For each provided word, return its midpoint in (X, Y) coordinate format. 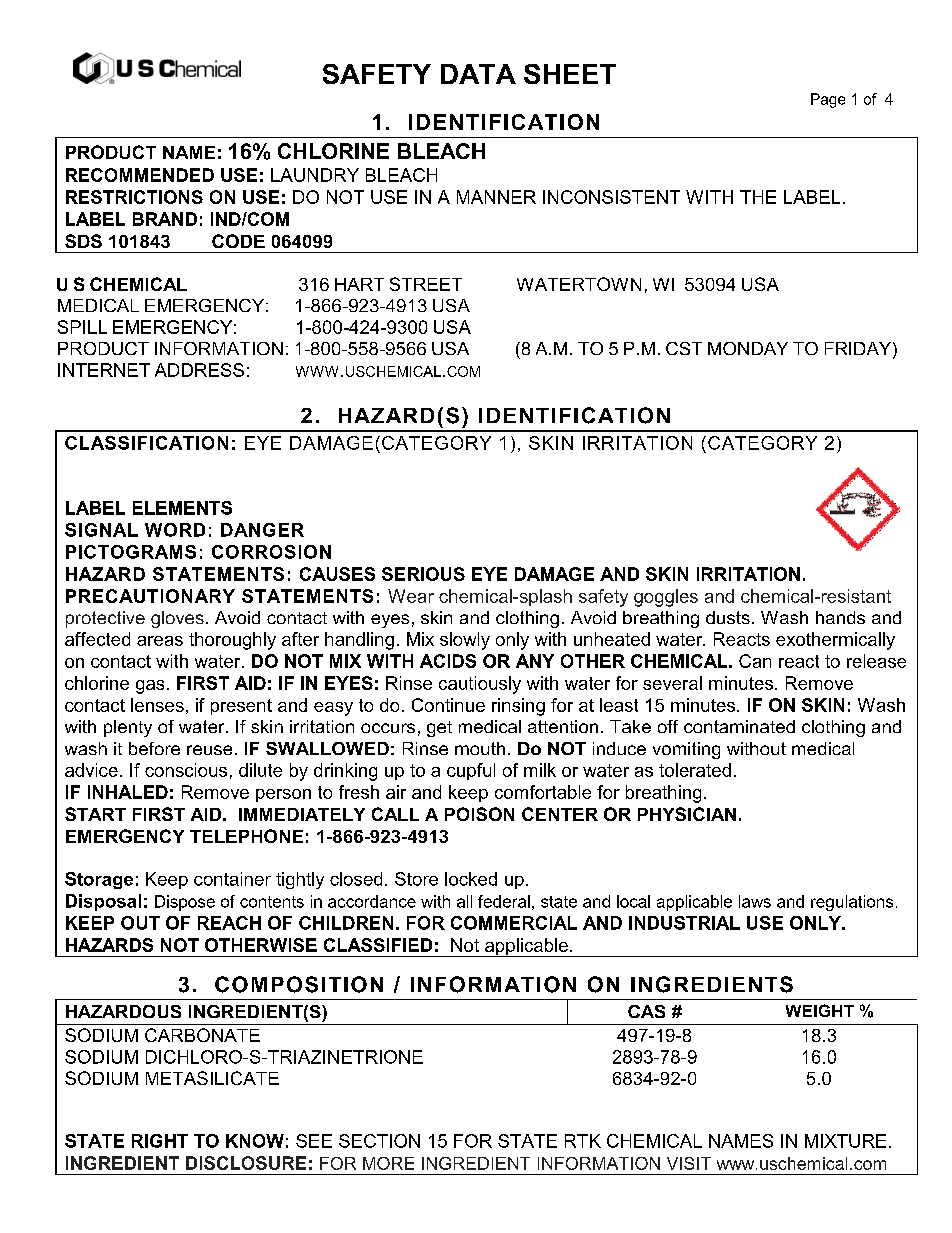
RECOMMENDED (140, 175)
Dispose (185, 903)
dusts (728, 617)
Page (828, 100)
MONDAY (748, 348)
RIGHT (160, 1141)
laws (755, 901)
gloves (177, 619)
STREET (426, 284)
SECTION (379, 1141)
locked (471, 879)
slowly (465, 641)
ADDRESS (199, 370)
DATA (478, 74)
